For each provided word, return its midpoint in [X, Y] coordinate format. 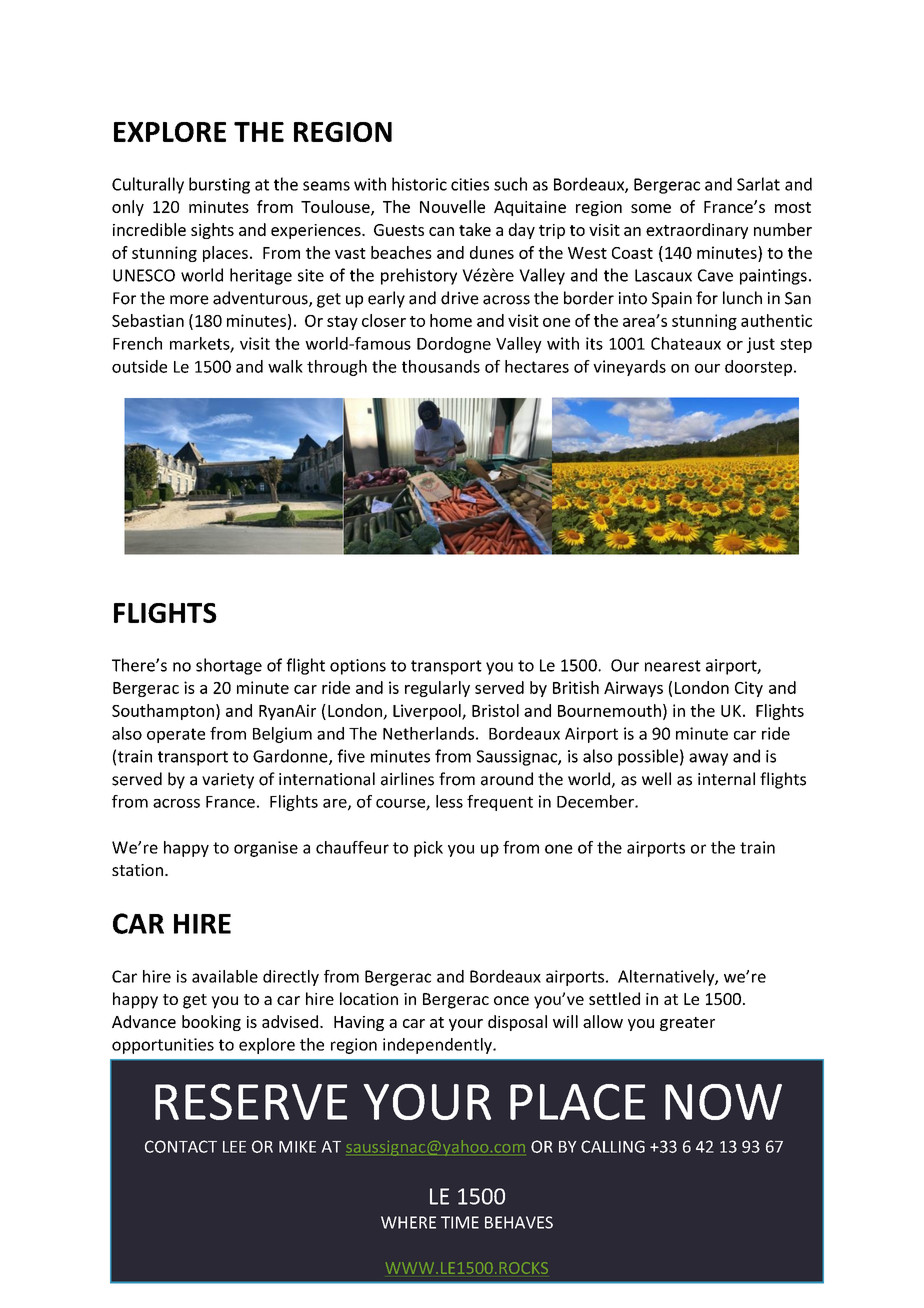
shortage [229, 666]
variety [228, 781]
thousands [441, 366]
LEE [234, 1147]
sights [212, 231]
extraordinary [697, 231]
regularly [437, 689]
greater [687, 1024]
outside [139, 366]
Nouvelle [452, 206]
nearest [673, 666]
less [449, 801]
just [761, 345]
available [225, 976]
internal [726, 779]
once [511, 1000]
